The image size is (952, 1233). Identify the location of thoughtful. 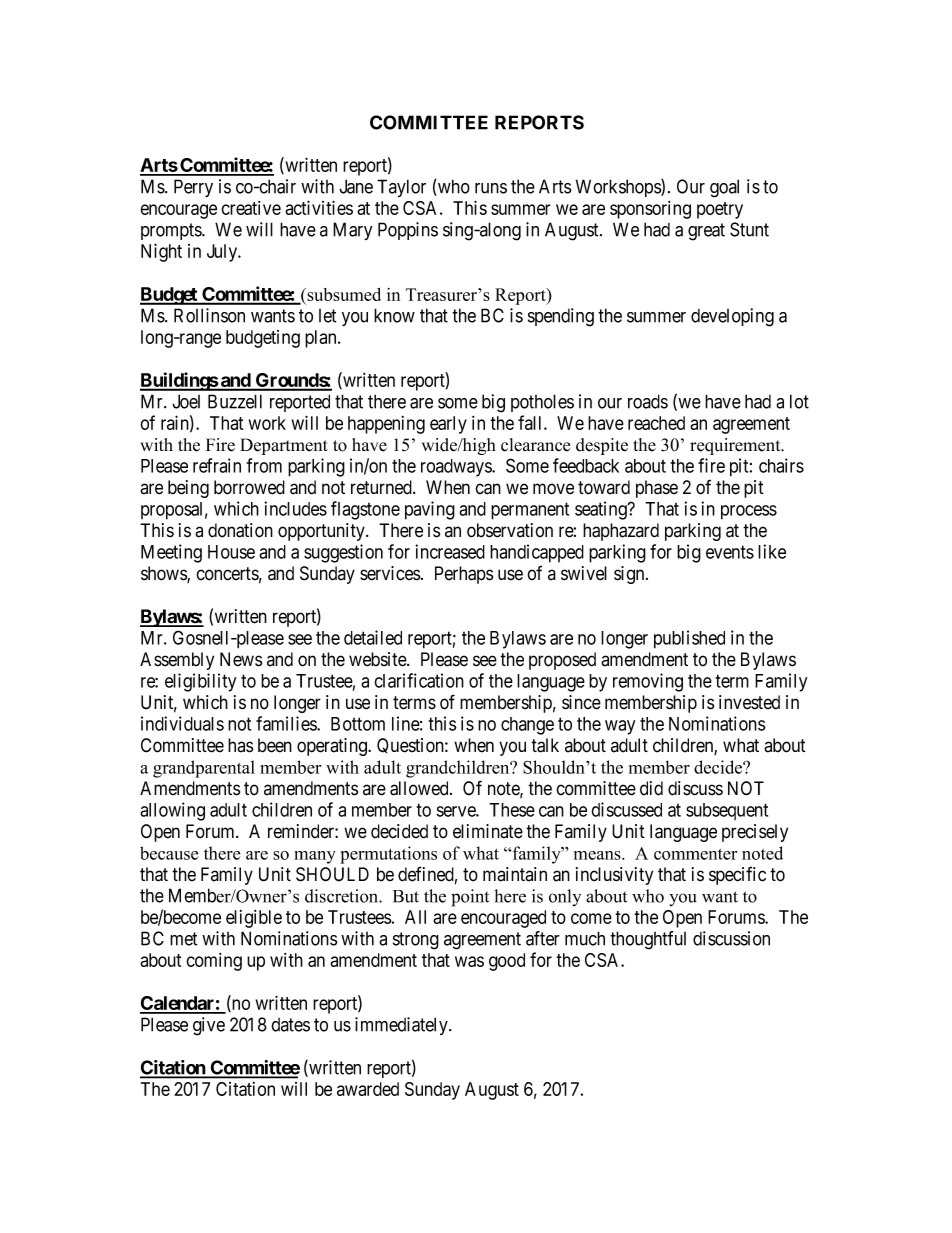
(648, 940).
